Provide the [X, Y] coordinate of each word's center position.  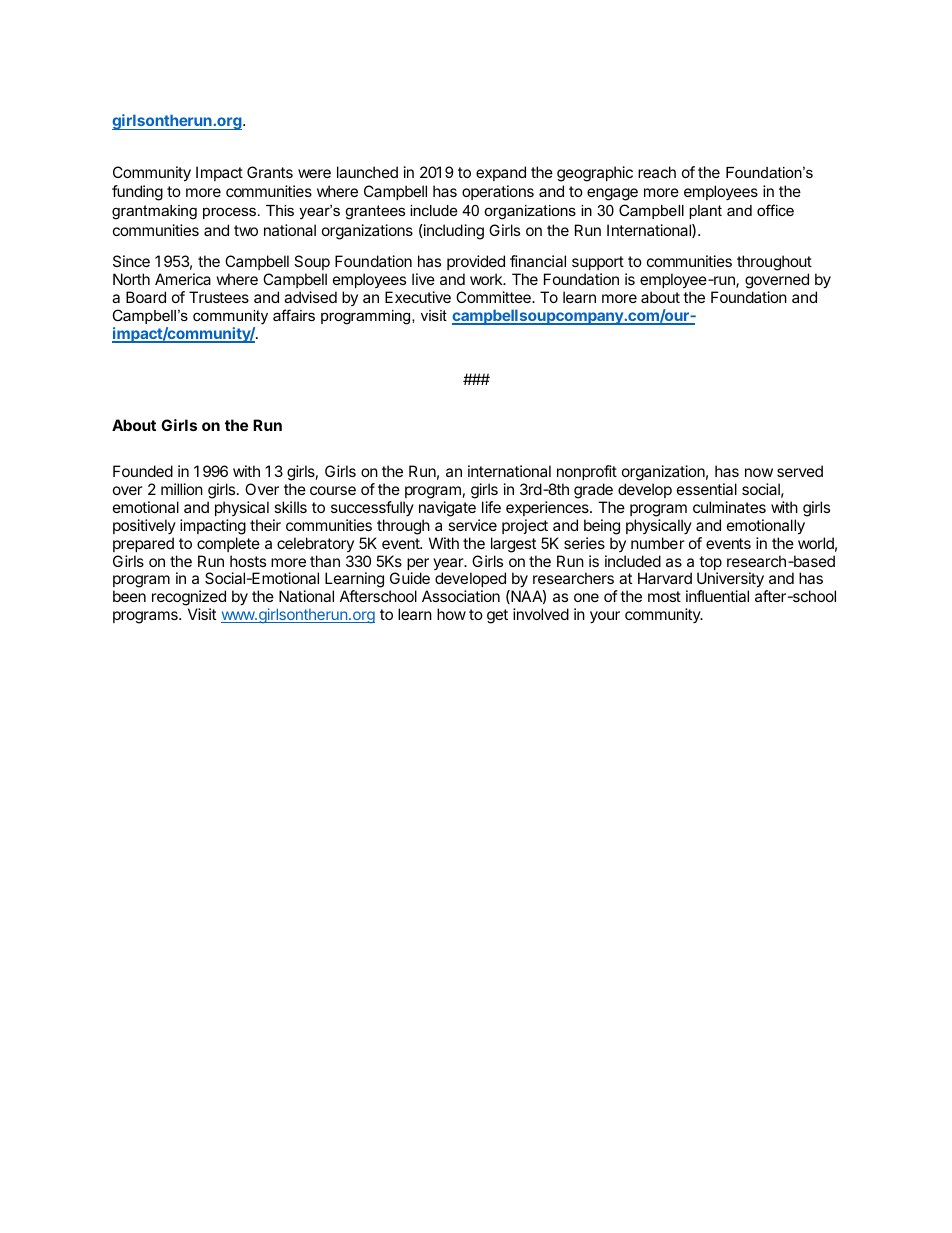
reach [657, 172]
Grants [270, 172]
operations [498, 192]
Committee [494, 297]
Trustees [219, 297]
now [759, 472]
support [598, 265]
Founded [143, 471]
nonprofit [587, 472]
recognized [189, 599]
